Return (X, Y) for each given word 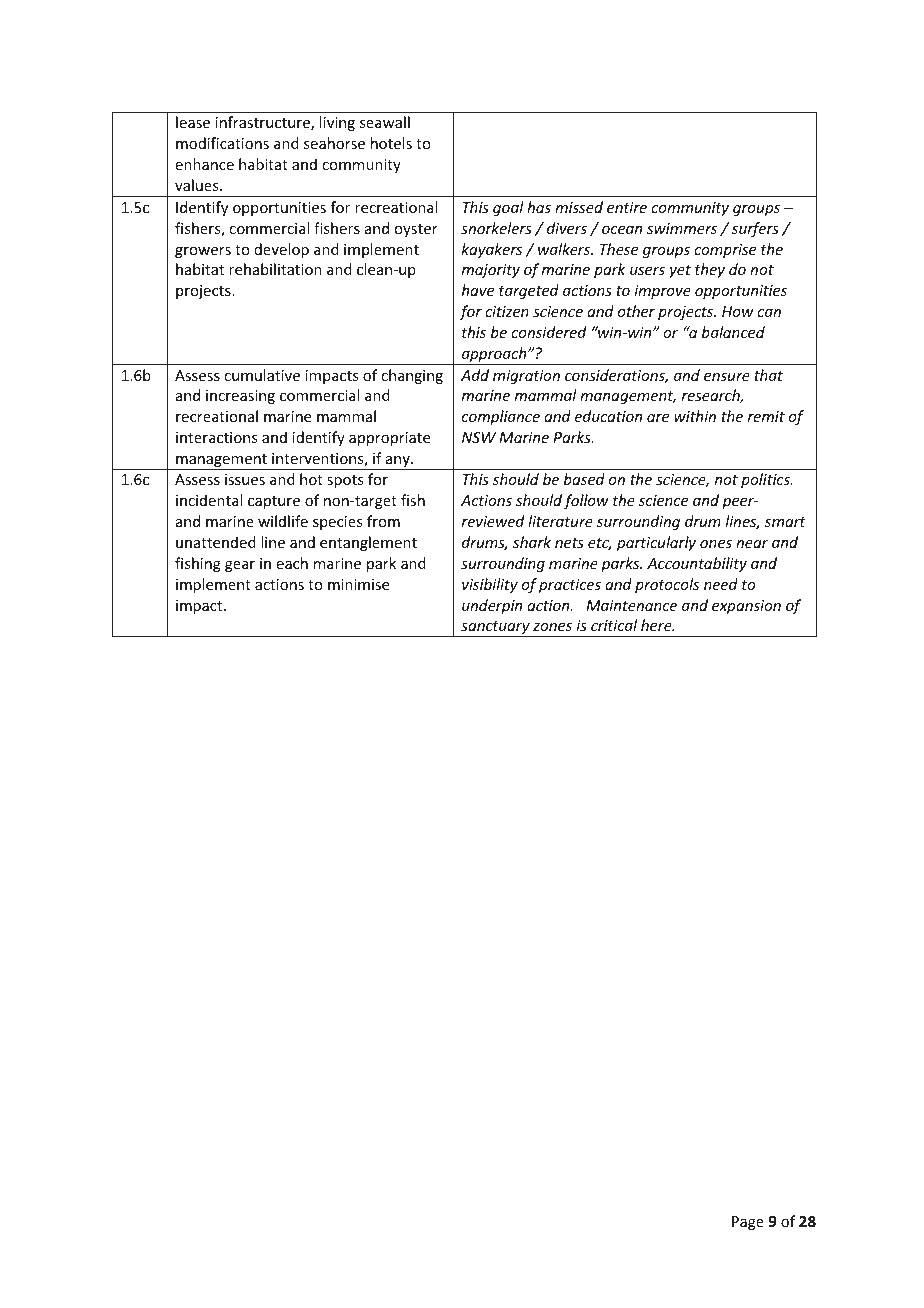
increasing (240, 397)
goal (508, 208)
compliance (501, 417)
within (695, 416)
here (657, 625)
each (292, 563)
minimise (358, 584)
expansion (746, 607)
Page (748, 1223)
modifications (222, 143)
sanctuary (495, 629)
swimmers (682, 228)
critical (614, 625)
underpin (492, 606)
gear (240, 566)
